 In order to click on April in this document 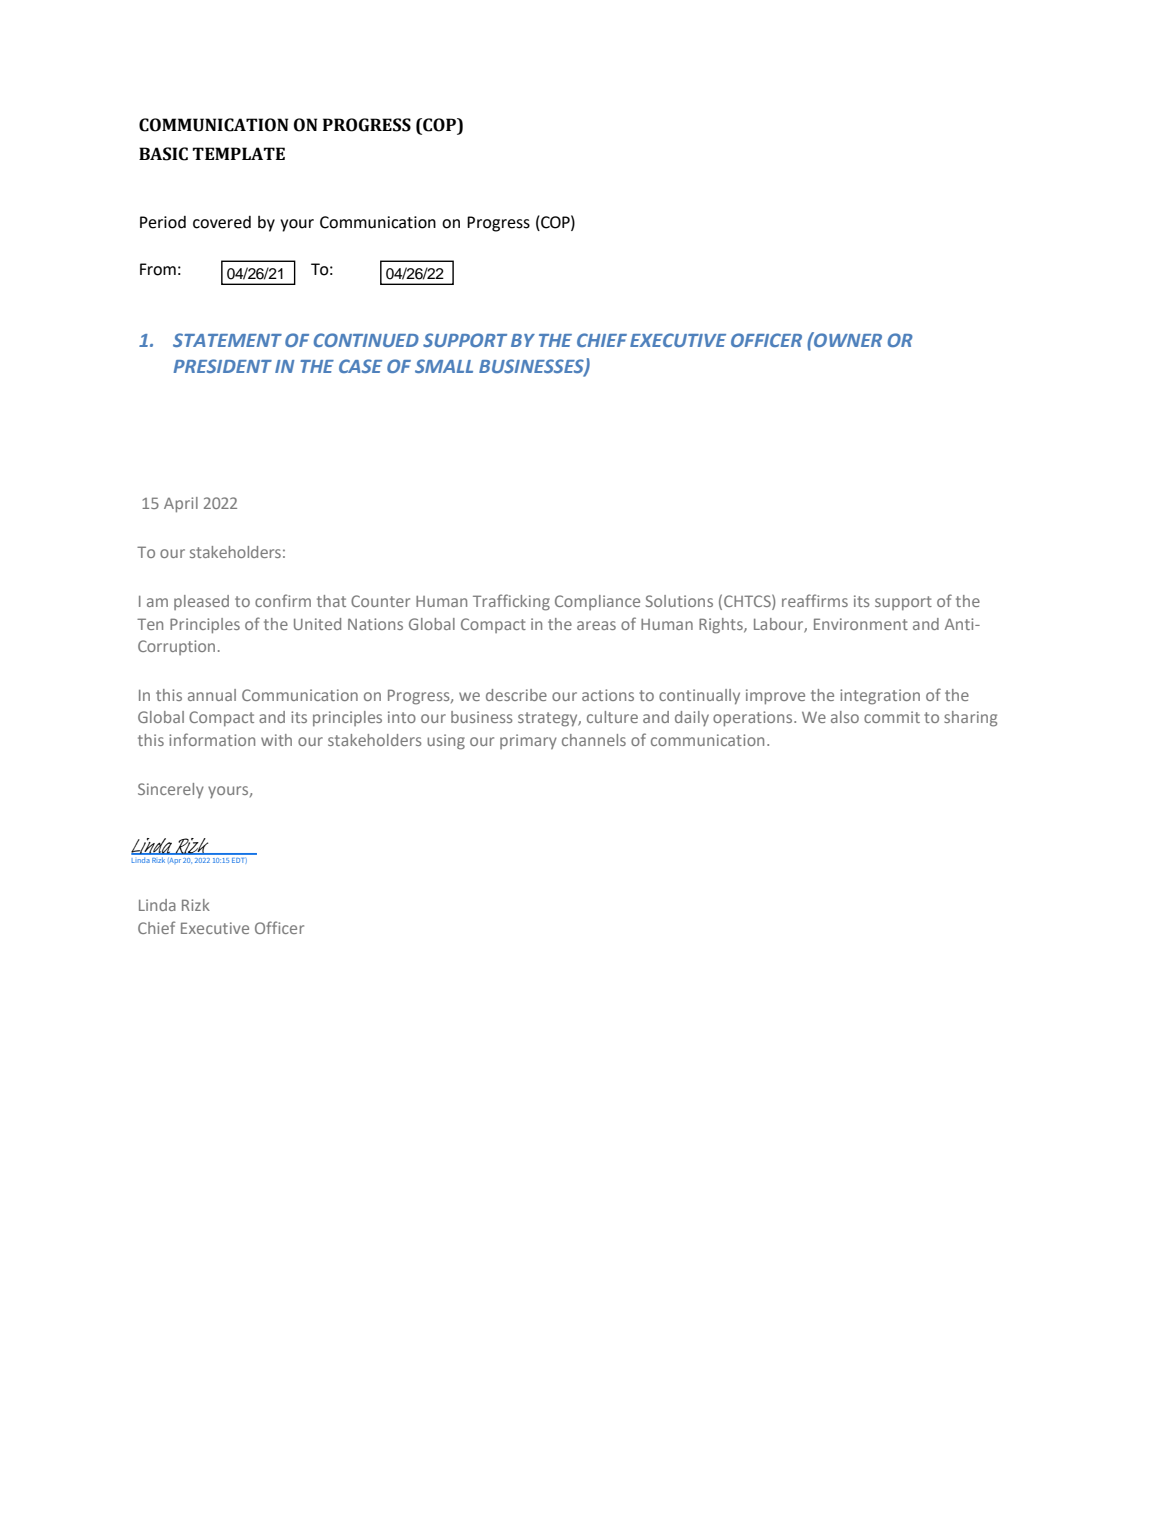, I will do `click(181, 505)`.
